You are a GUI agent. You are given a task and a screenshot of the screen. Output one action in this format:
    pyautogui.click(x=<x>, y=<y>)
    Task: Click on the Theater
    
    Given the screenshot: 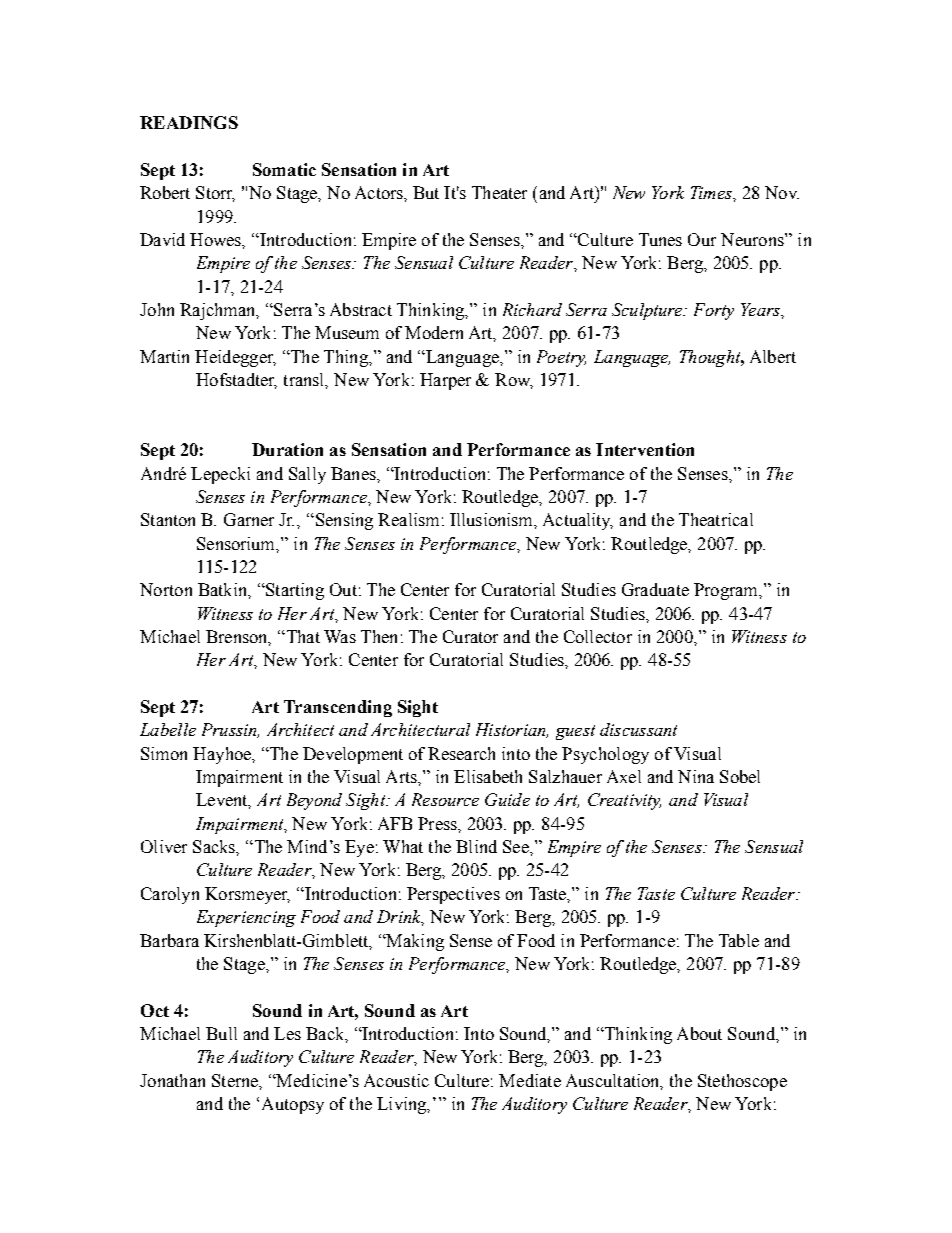 What is the action you would take?
    pyautogui.click(x=499, y=192)
